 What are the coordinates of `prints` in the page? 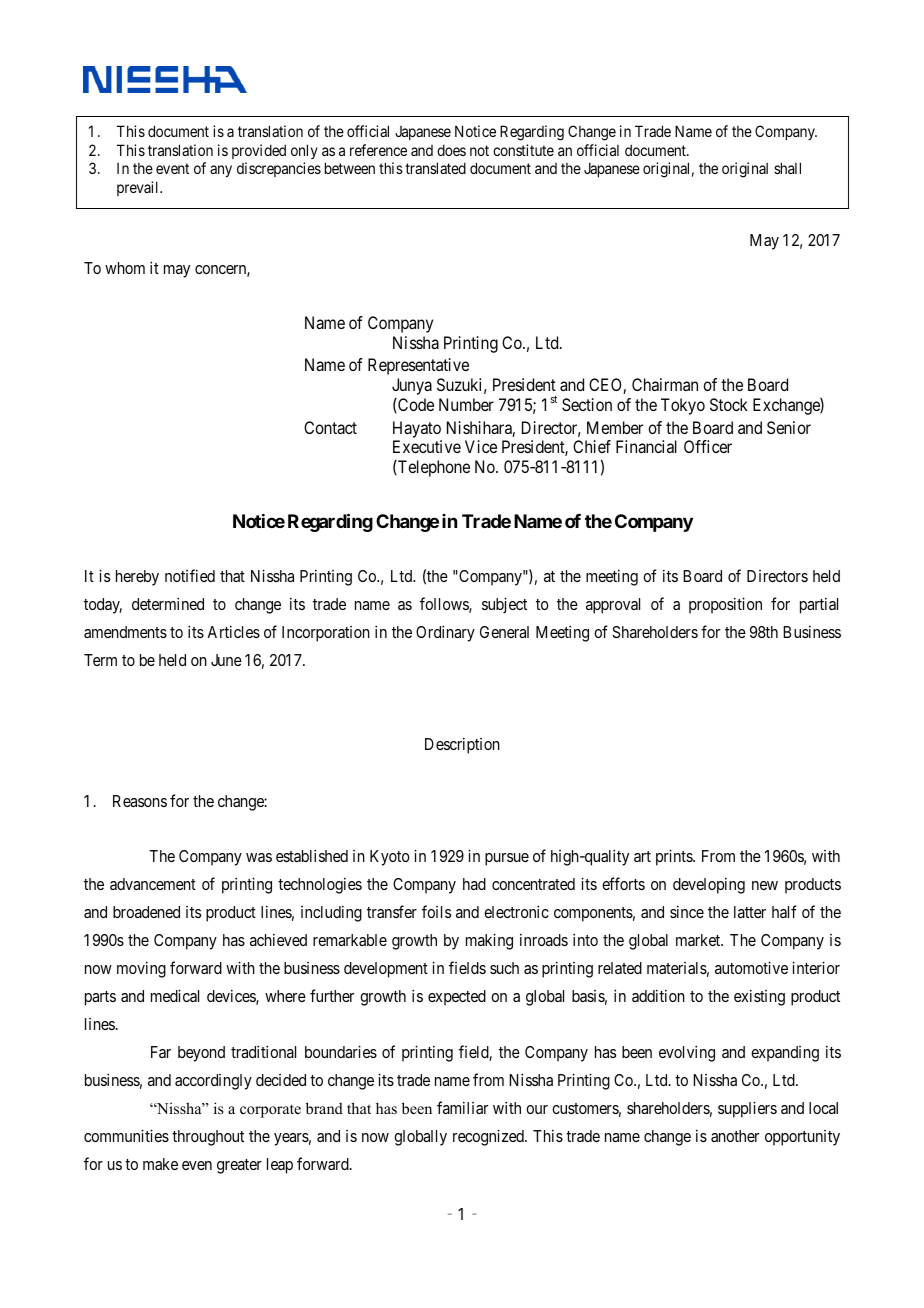 It's located at (675, 857).
